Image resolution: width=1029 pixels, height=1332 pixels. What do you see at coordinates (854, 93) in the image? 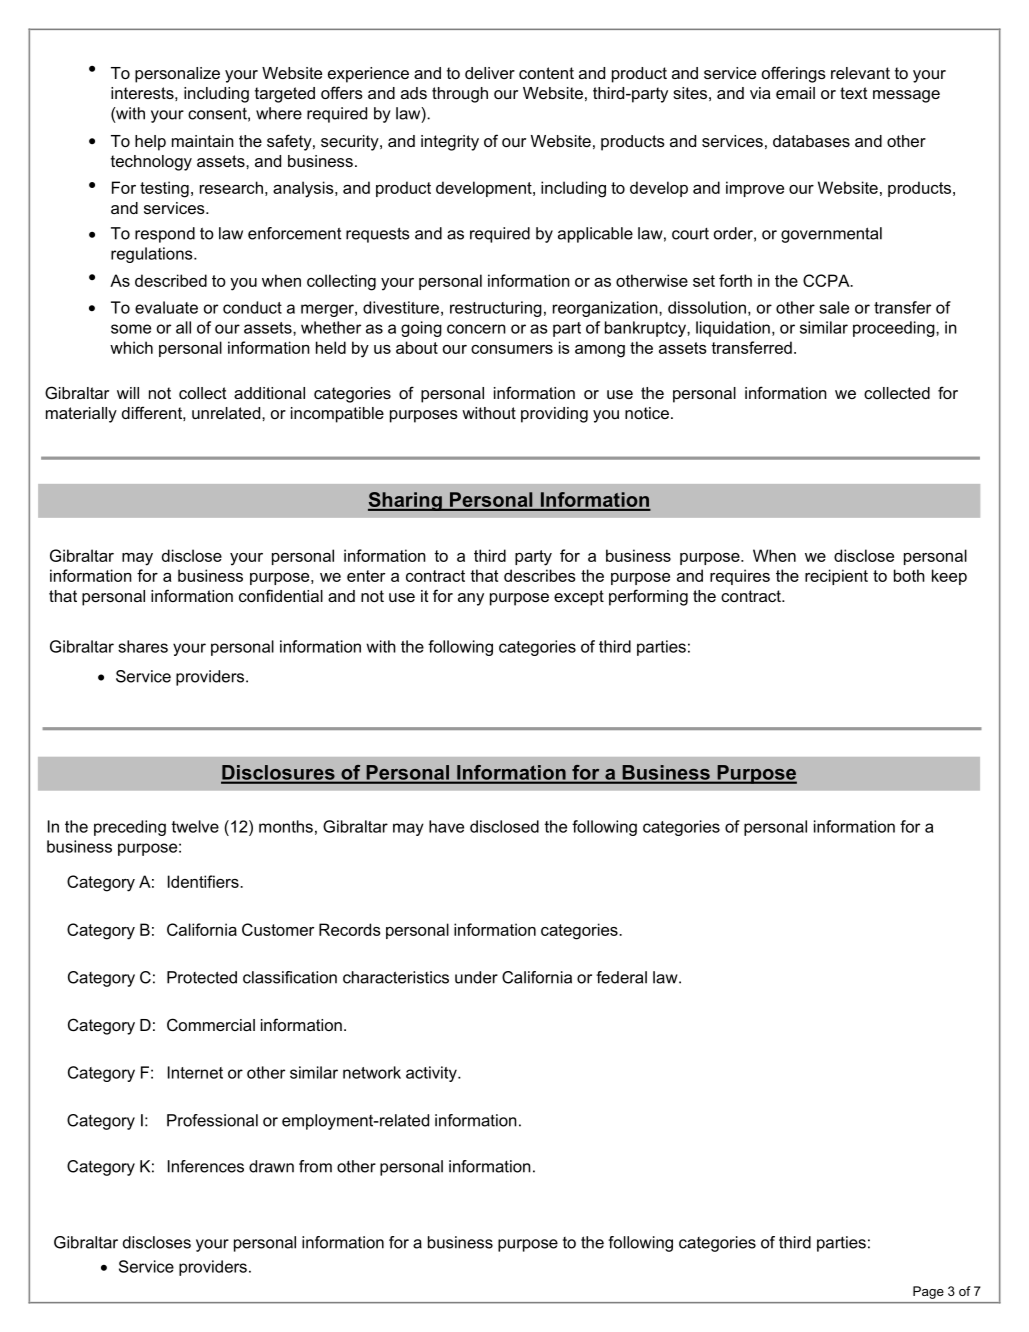
I see `text` at bounding box center [854, 93].
